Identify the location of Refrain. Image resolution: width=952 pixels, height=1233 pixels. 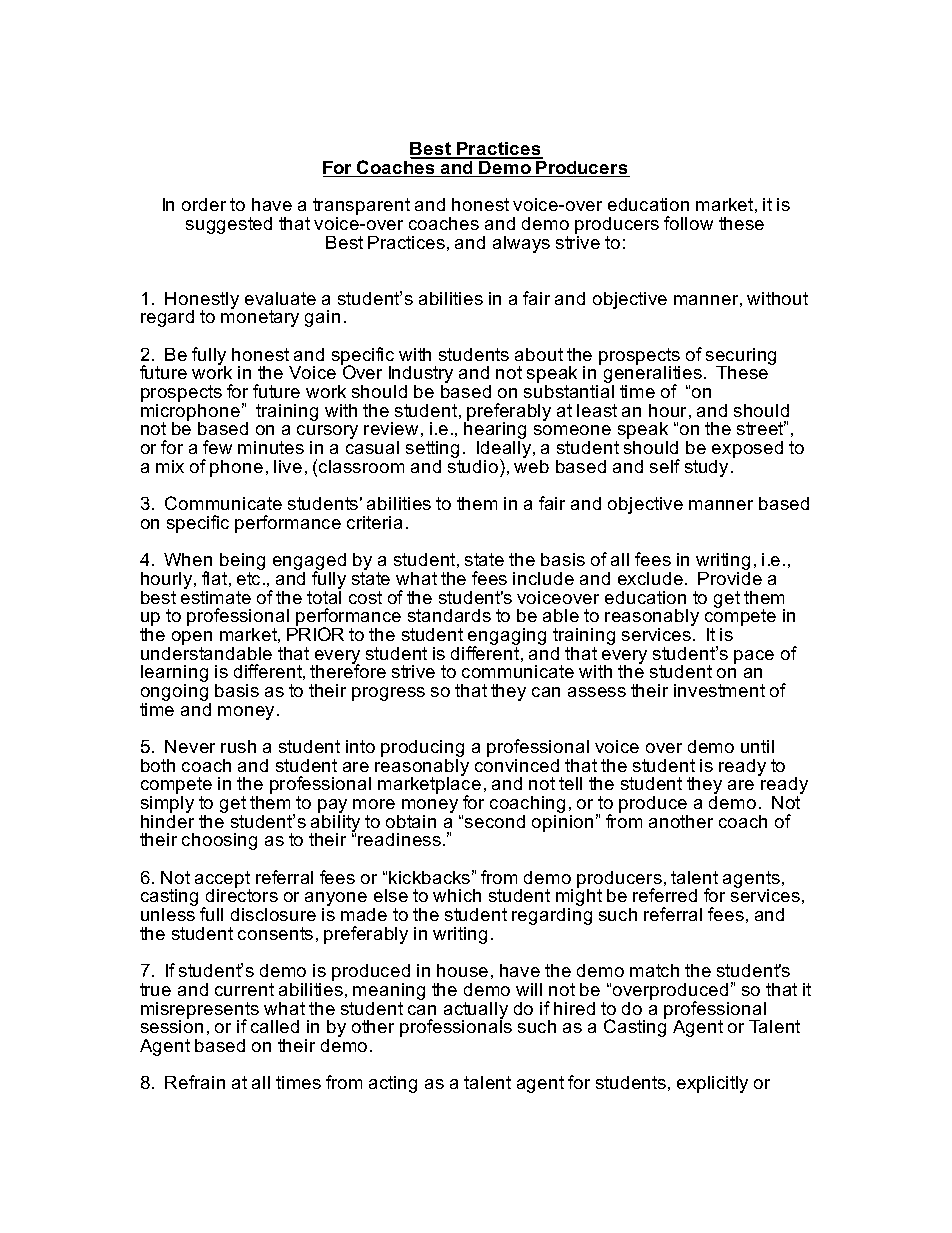
(195, 1082).
